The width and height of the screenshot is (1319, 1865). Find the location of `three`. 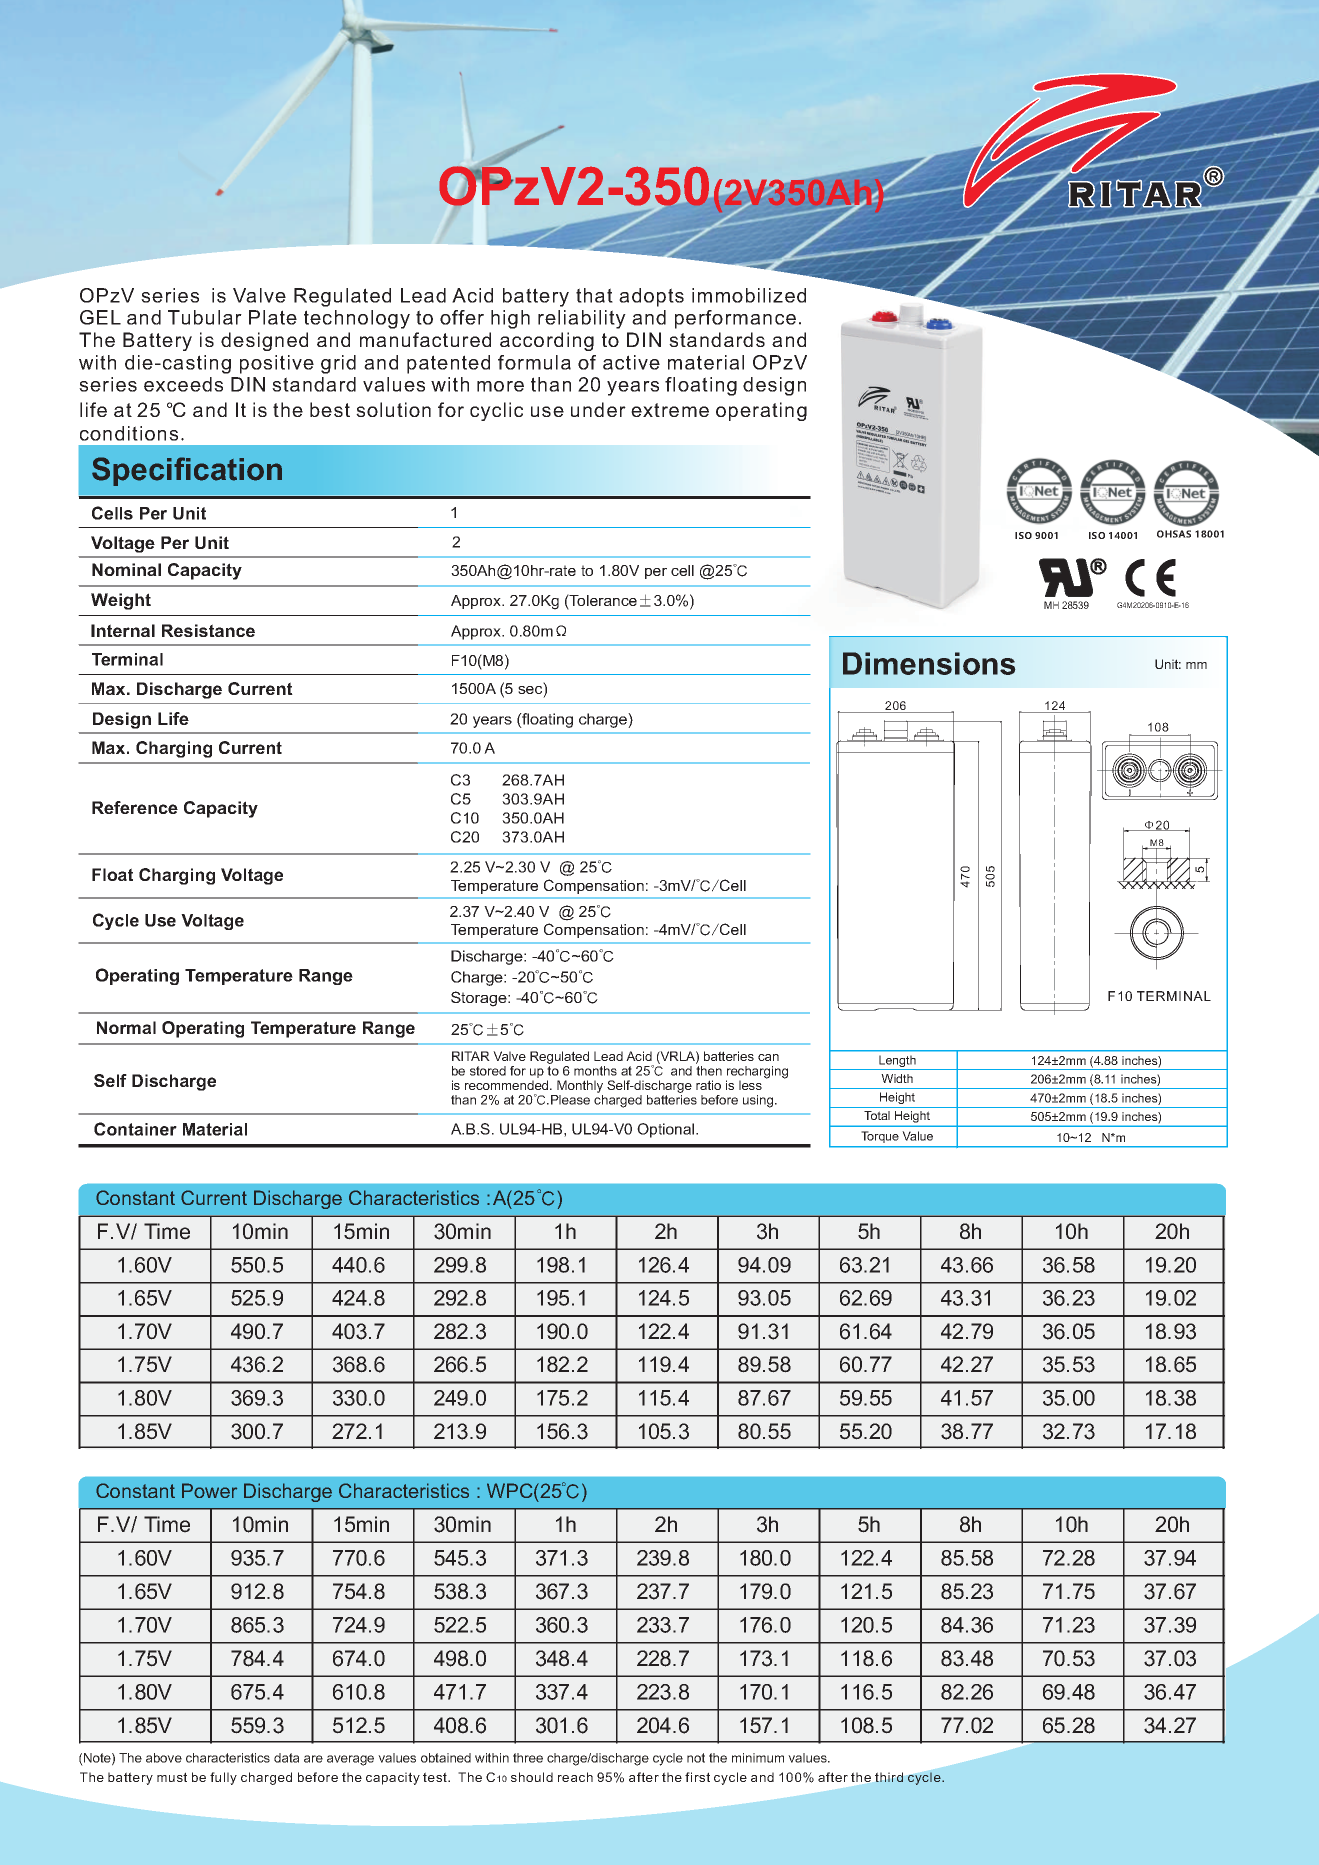

three is located at coordinates (528, 1758).
